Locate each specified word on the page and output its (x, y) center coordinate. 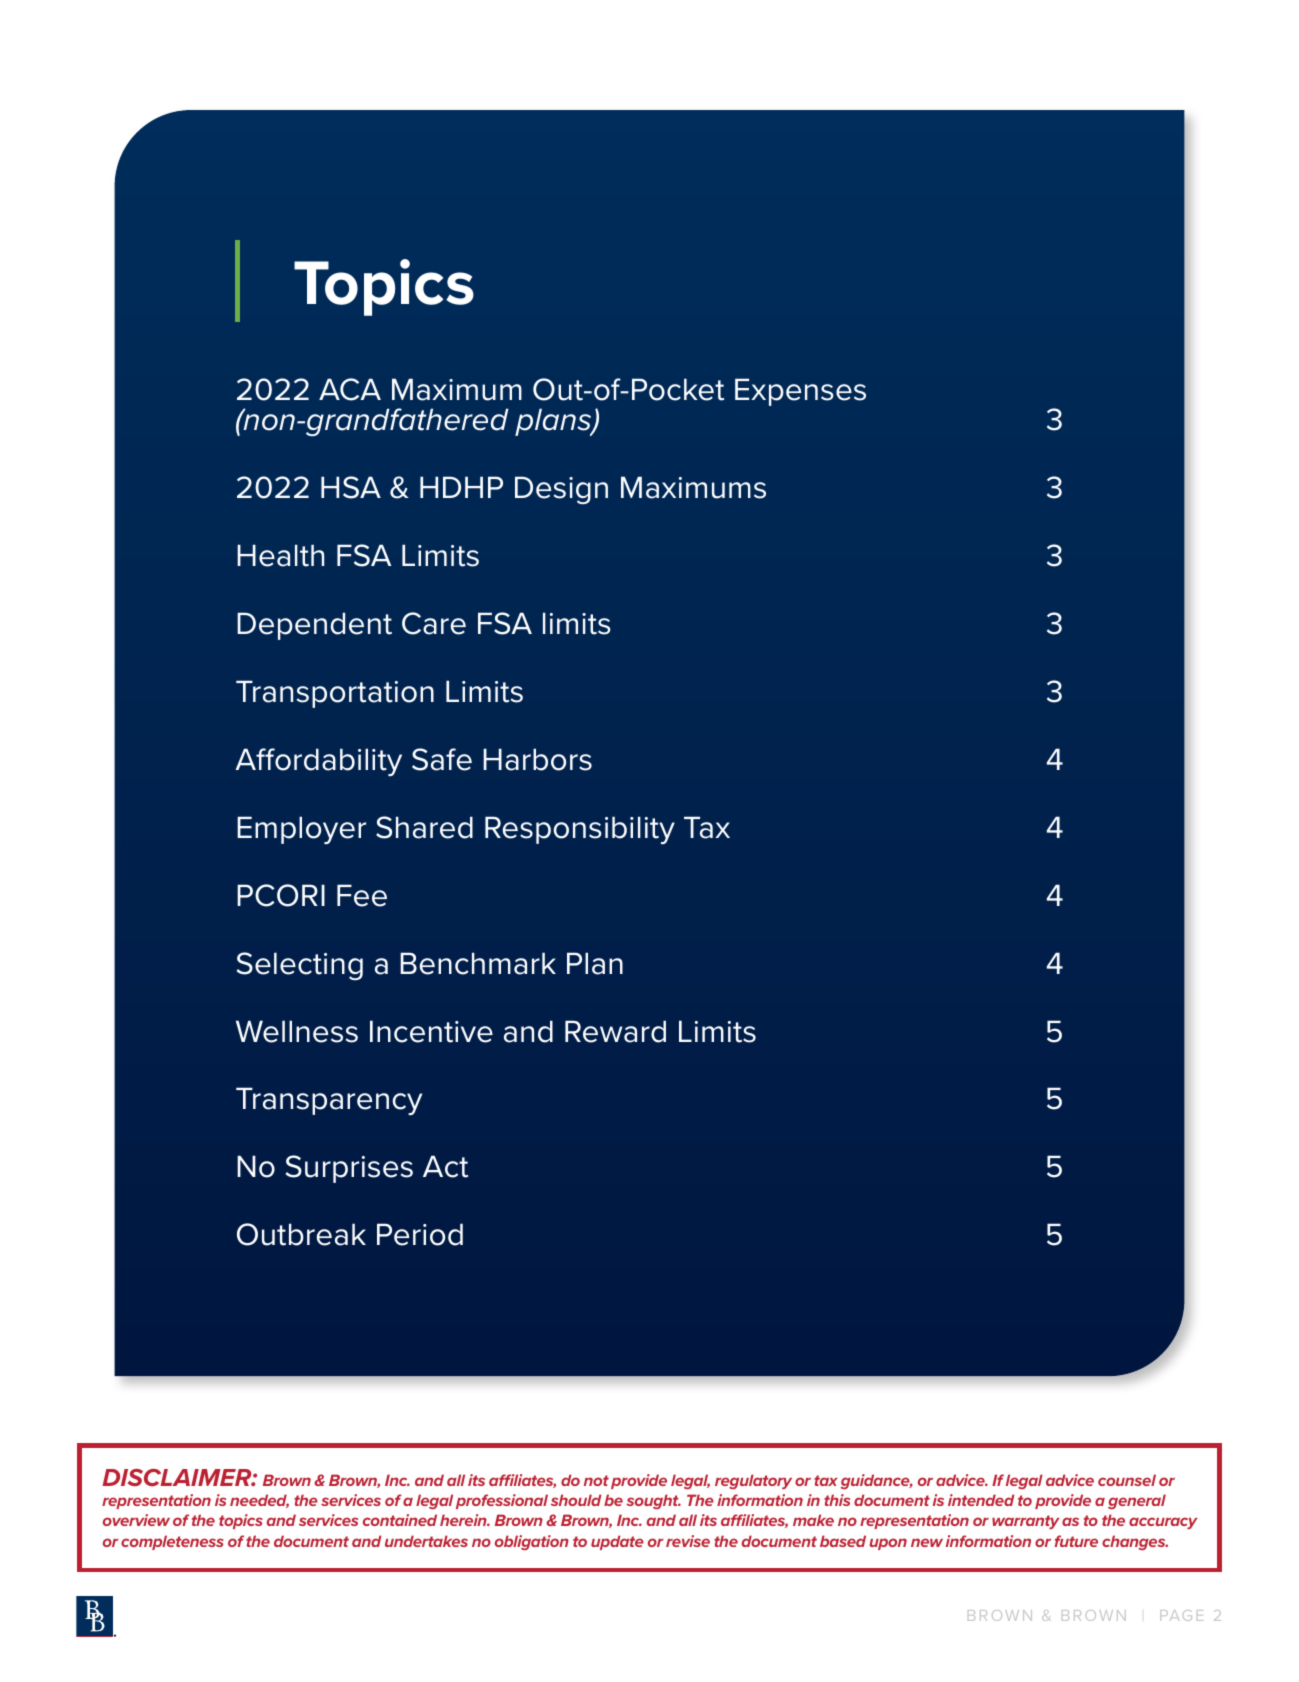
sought (653, 1501)
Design (561, 490)
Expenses (800, 392)
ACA (350, 389)
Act (445, 1166)
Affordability (318, 762)
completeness (172, 1542)
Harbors (537, 759)
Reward (615, 1031)
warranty (1025, 1522)
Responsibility (580, 830)
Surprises (349, 1169)
